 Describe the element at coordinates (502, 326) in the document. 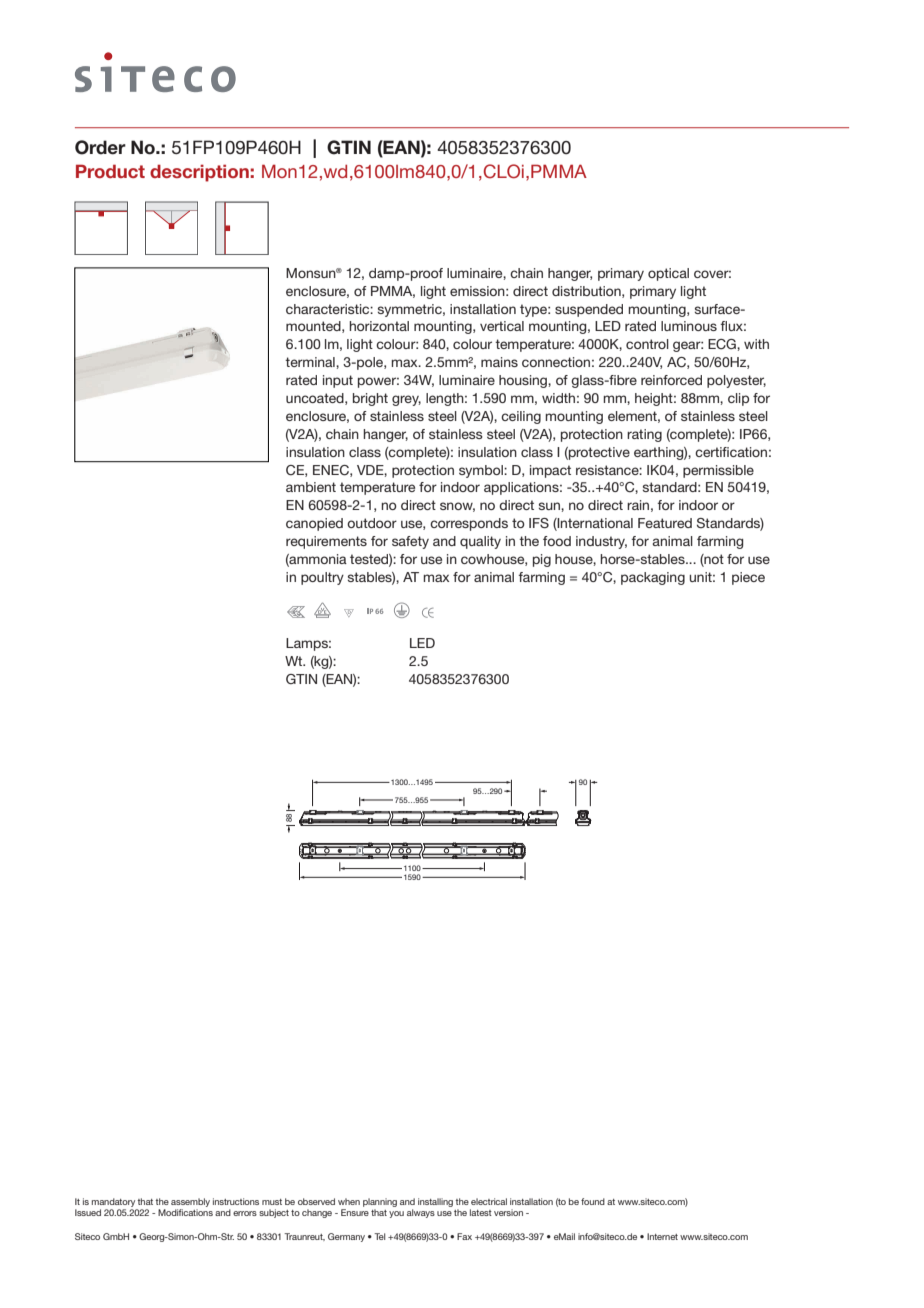

I see `vertical` at that location.
